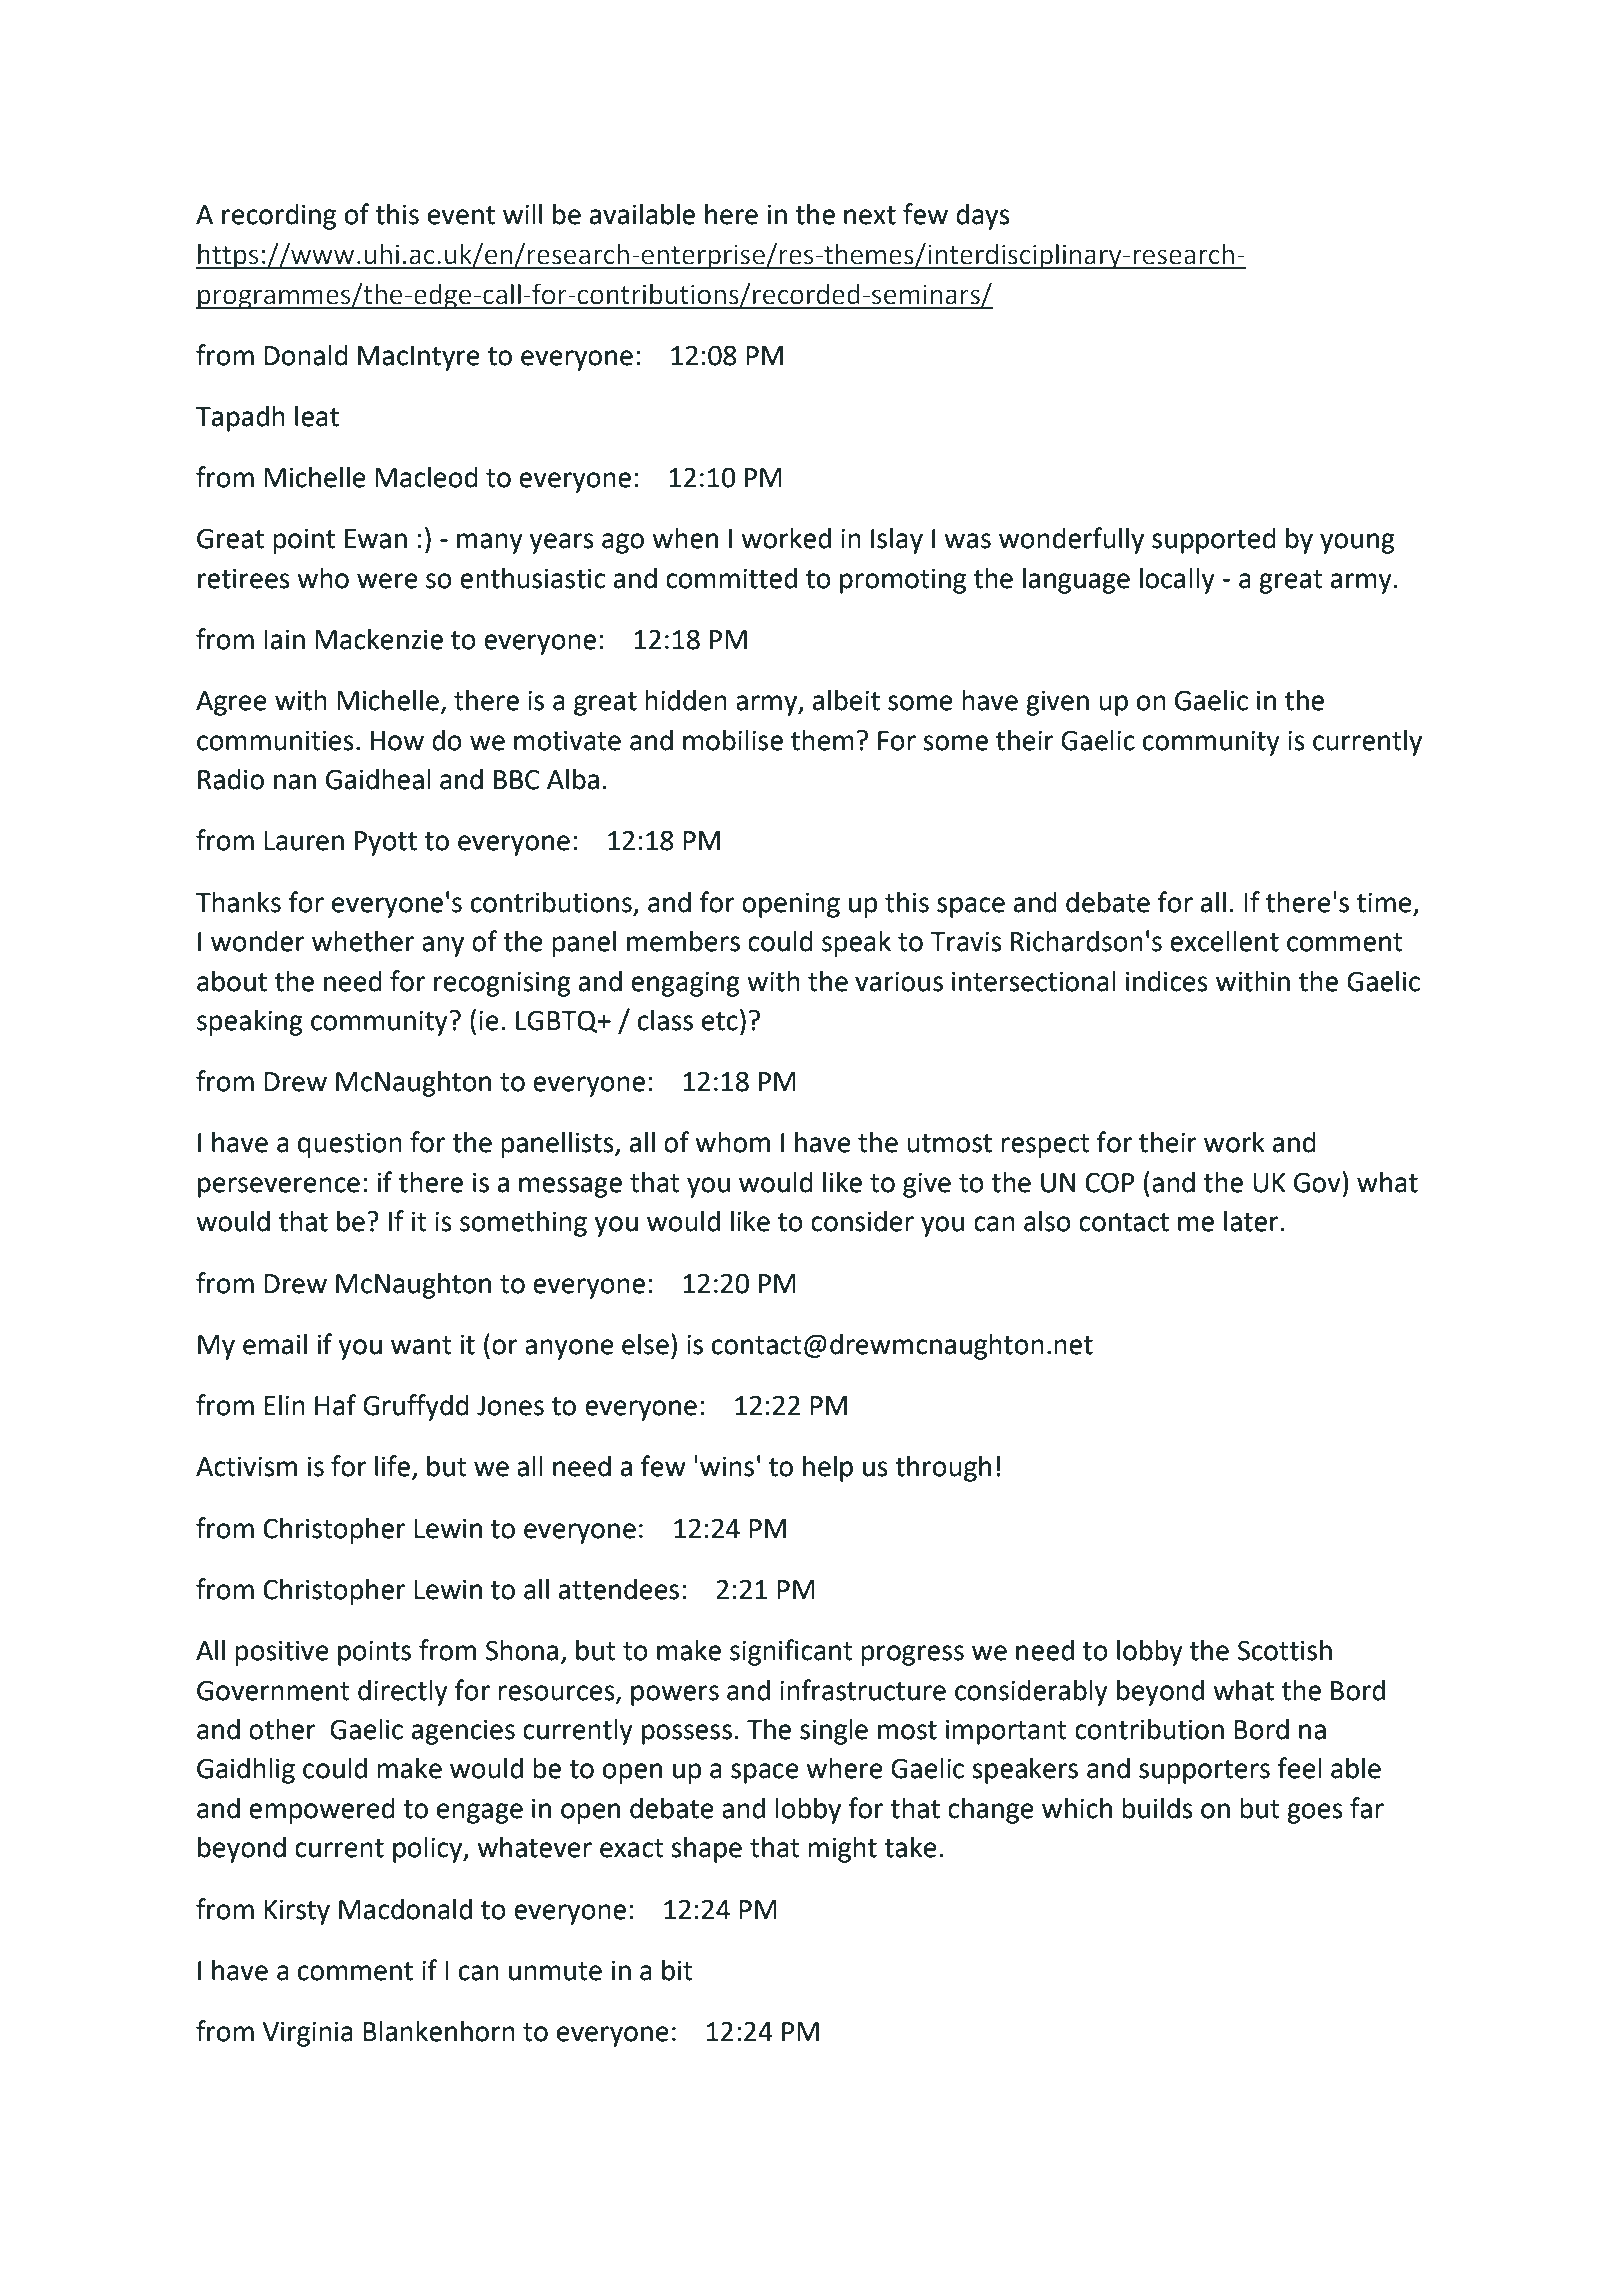  Describe the element at coordinates (279, 217) in the screenshot. I see `recording` at that location.
